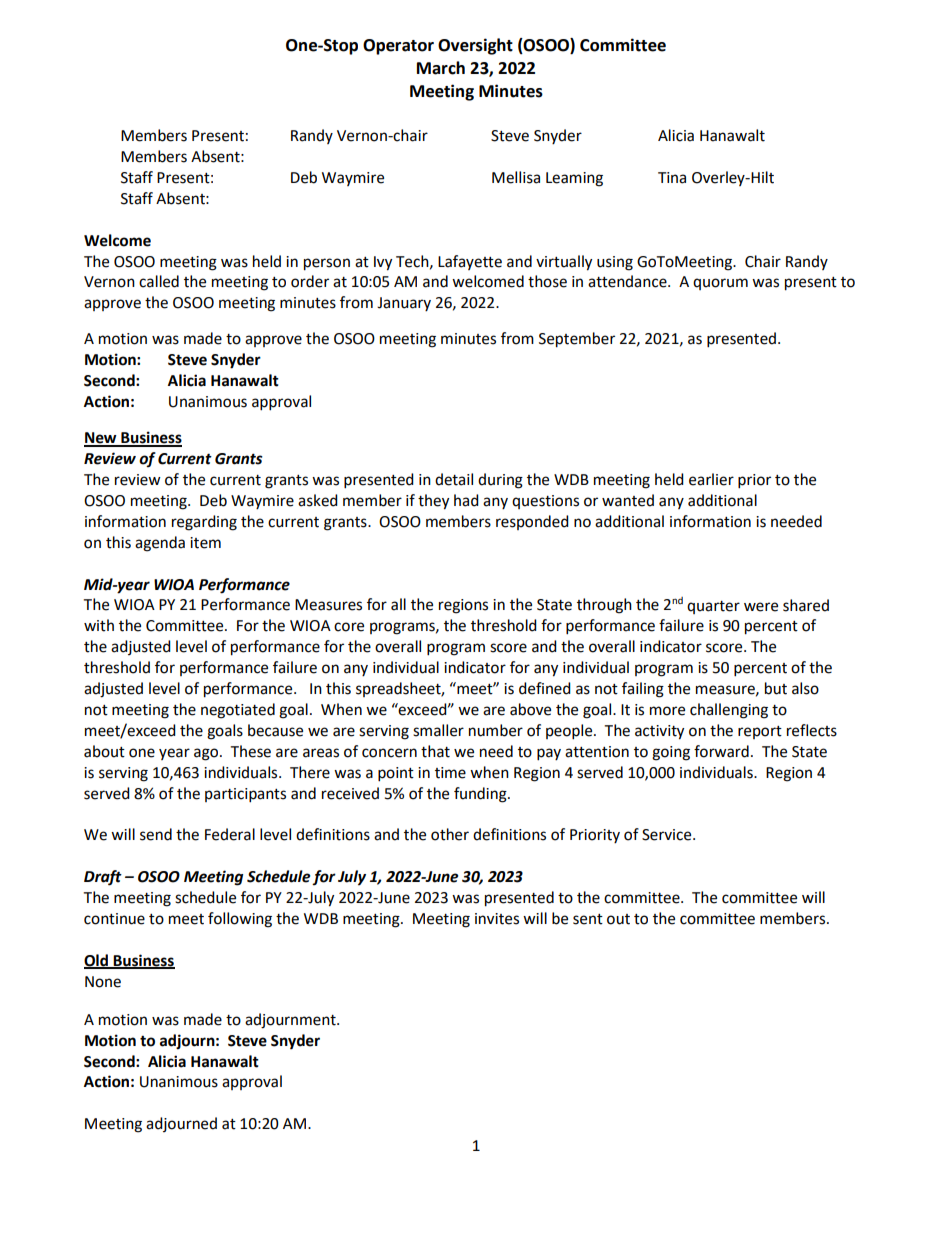 The width and height of the page is (952, 1233). What do you see at coordinates (668, 835) in the page?
I see `Service` at bounding box center [668, 835].
